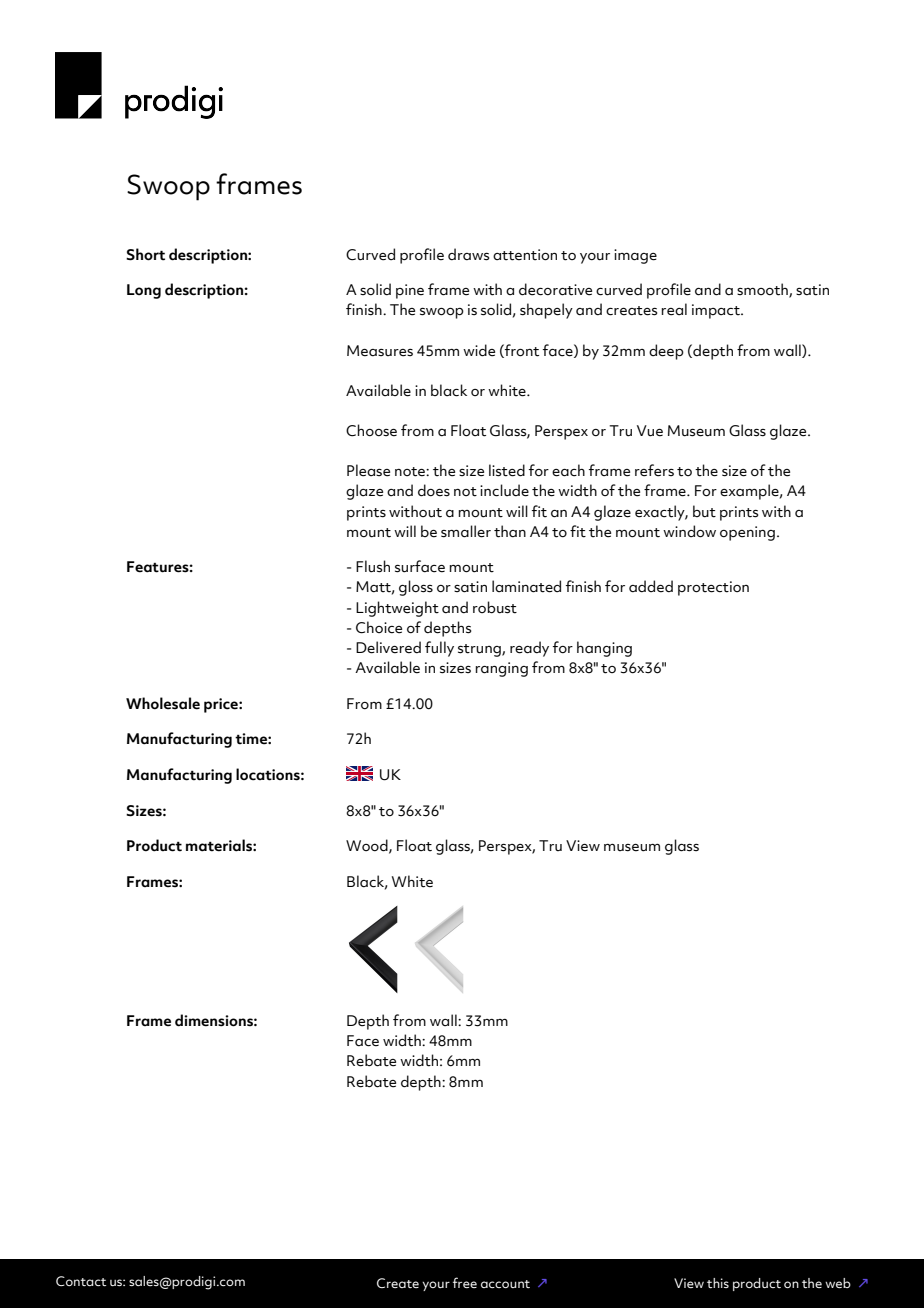 The width and height of the screenshot is (924, 1308). I want to click on opening, so click(747, 533).
